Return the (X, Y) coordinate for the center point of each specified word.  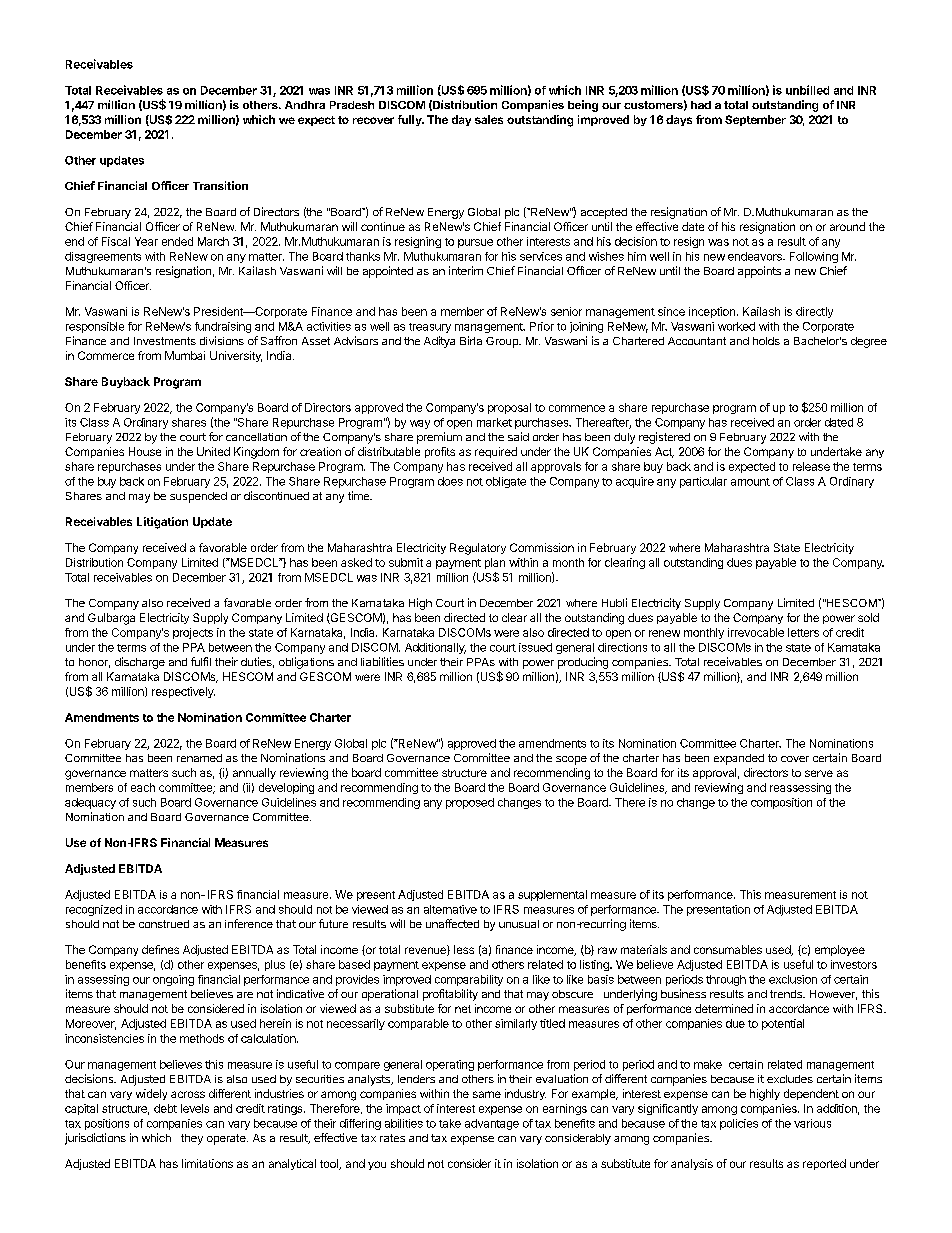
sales (489, 119)
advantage (492, 1124)
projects (193, 633)
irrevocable (756, 632)
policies (739, 1124)
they (192, 1139)
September (755, 120)
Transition (220, 185)
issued (535, 647)
